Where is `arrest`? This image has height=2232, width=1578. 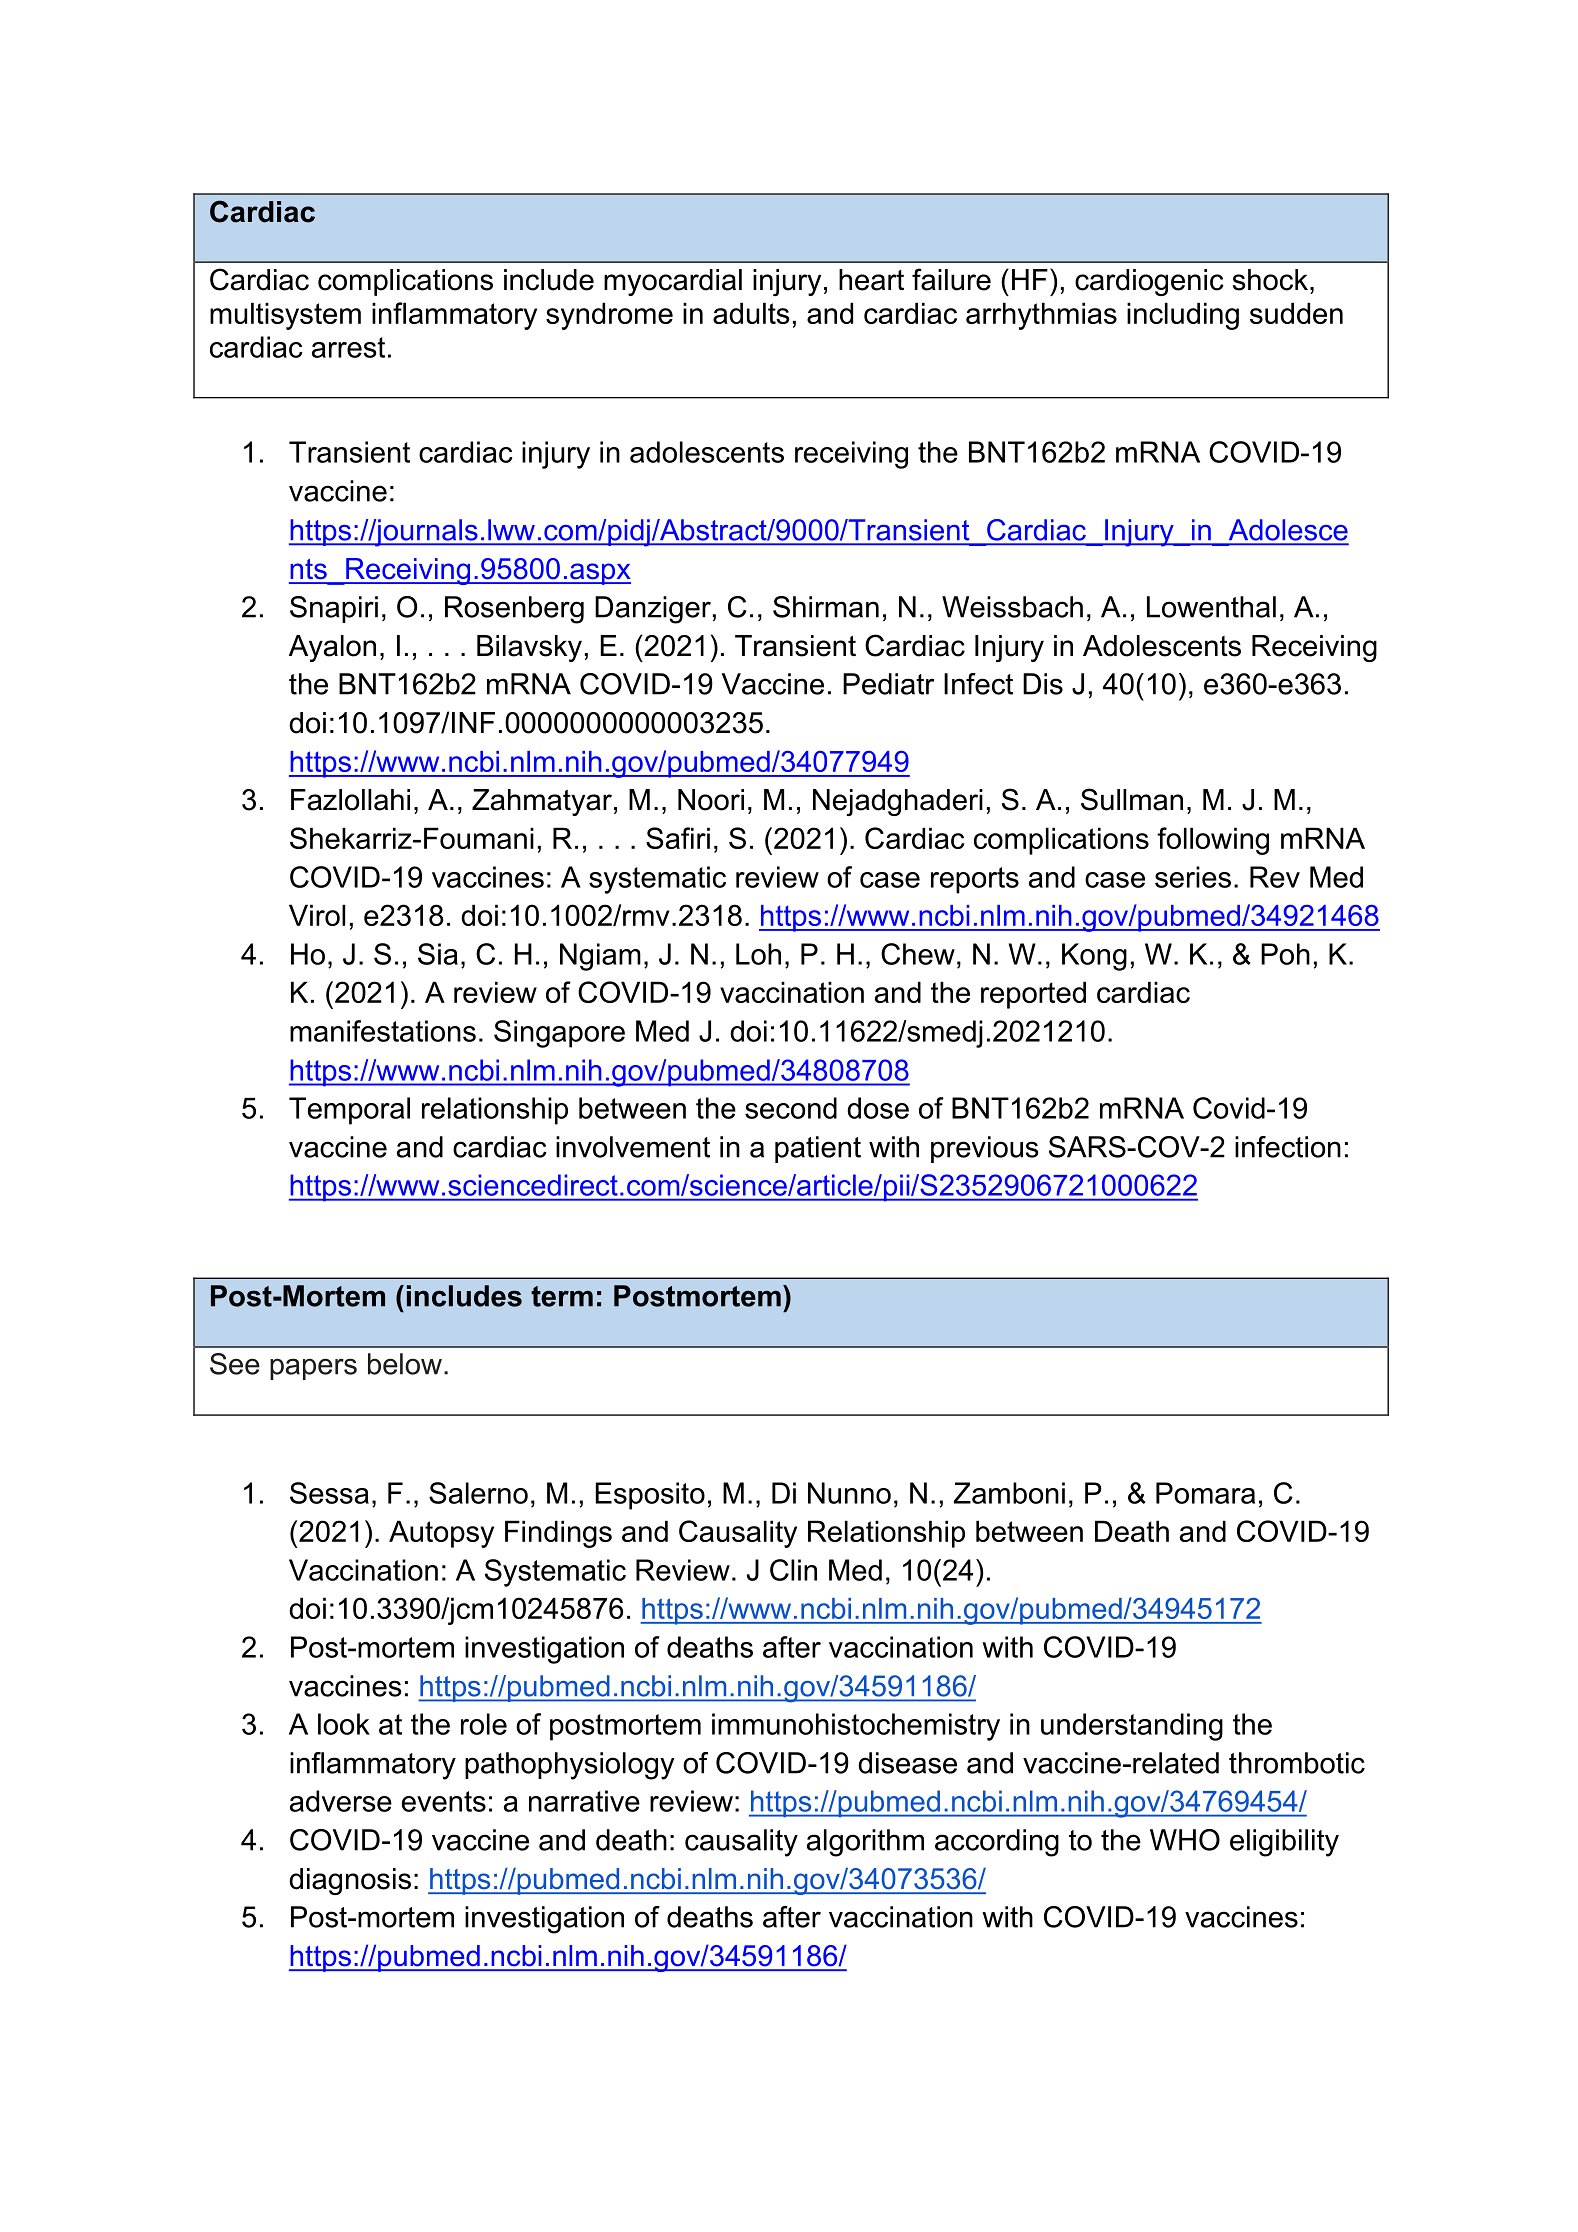
arrest is located at coordinates (348, 347).
